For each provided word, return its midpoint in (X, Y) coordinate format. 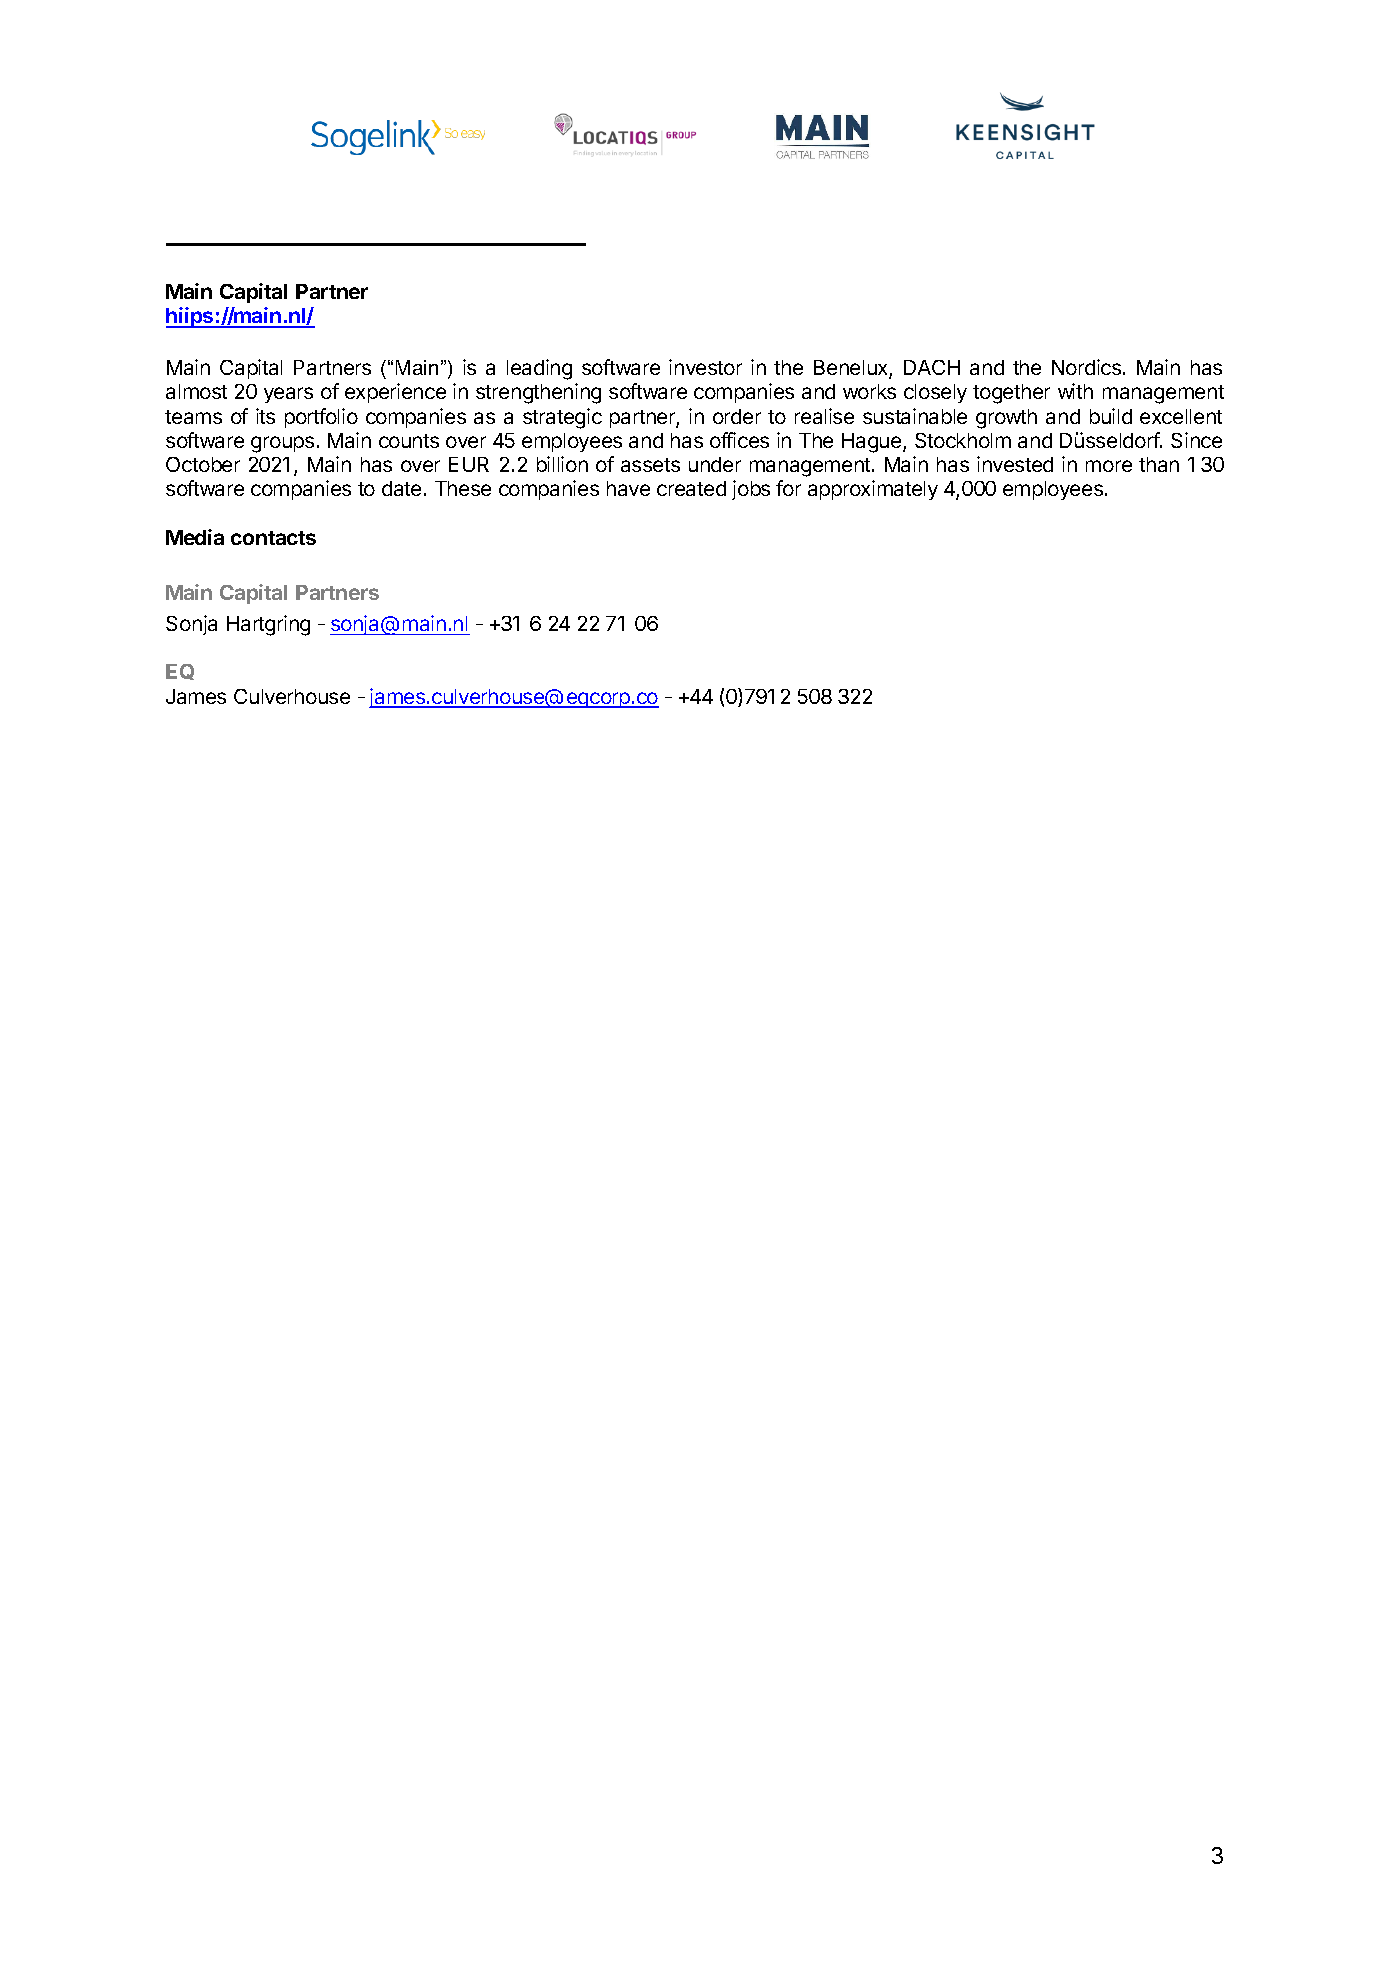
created (691, 488)
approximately (873, 490)
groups (282, 444)
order (737, 416)
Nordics (1086, 367)
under (715, 464)
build (1111, 416)
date (401, 488)
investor (705, 367)
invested (1015, 464)
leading (539, 369)
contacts (273, 538)
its (265, 416)
